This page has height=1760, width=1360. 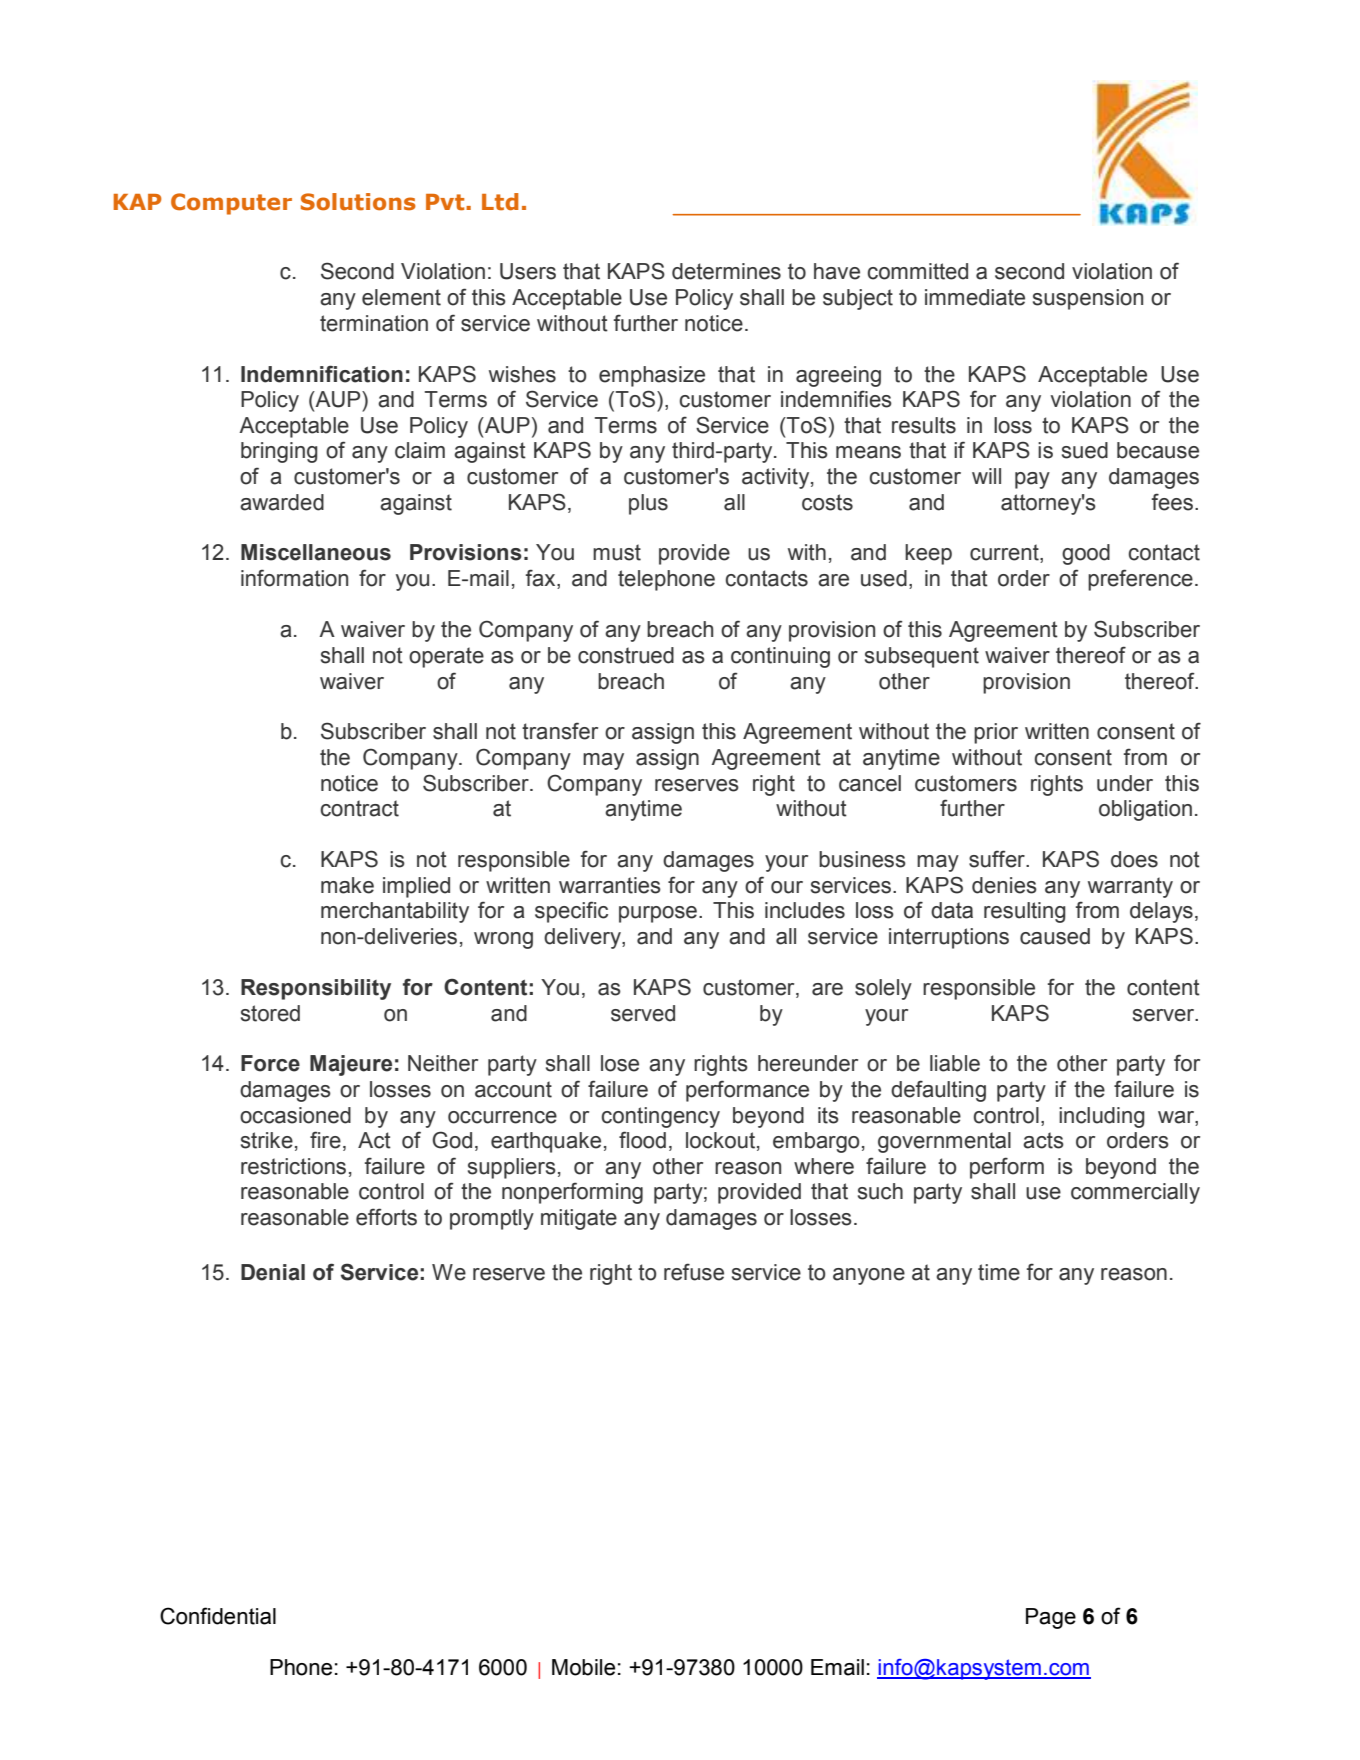 What do you see at coordinates (358, 202) in the page?
I see `Solutions` at bounding box center [358, 202].
